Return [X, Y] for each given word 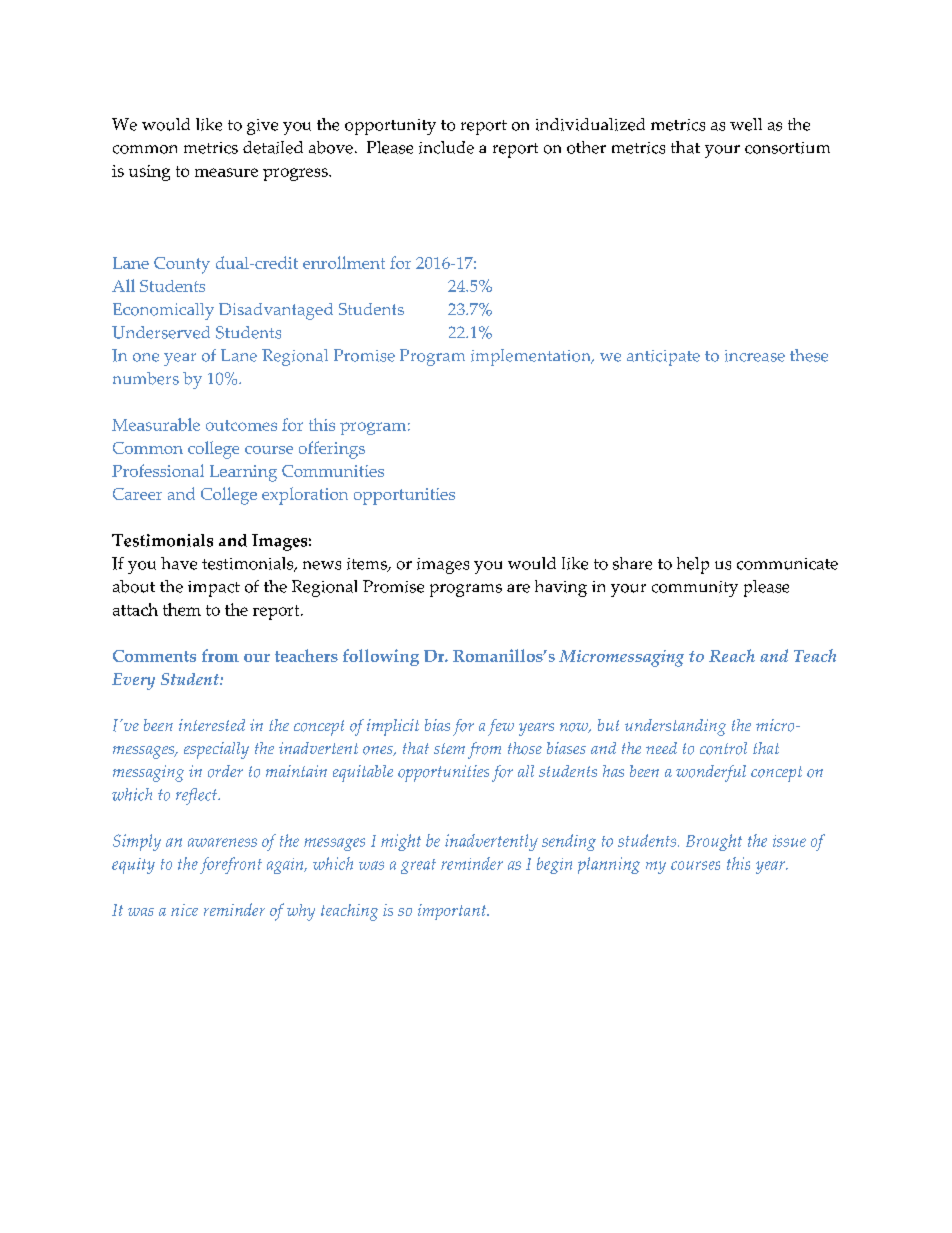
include [446, 147]
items [368, 565]
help [693, 565]
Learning [243, 473]
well [746, 124]
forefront [231, 865]
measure [226, 172]
